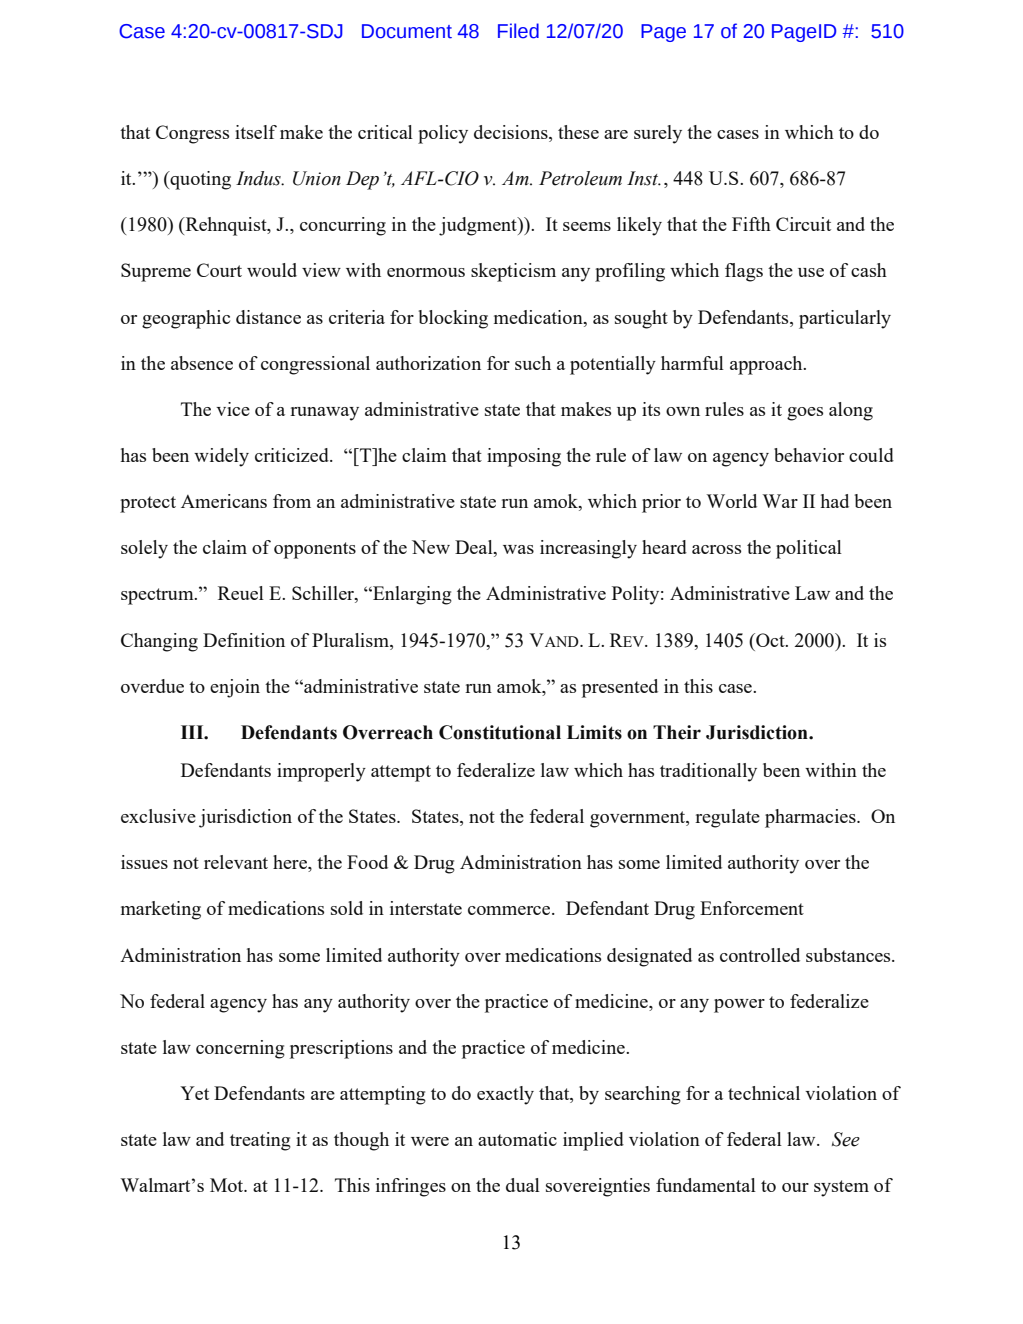 The image size is (1023, 1324). What do you see at coordinates (161, 910) in the screenshot?
I see `marketing` at bounding box center [161, 910].
